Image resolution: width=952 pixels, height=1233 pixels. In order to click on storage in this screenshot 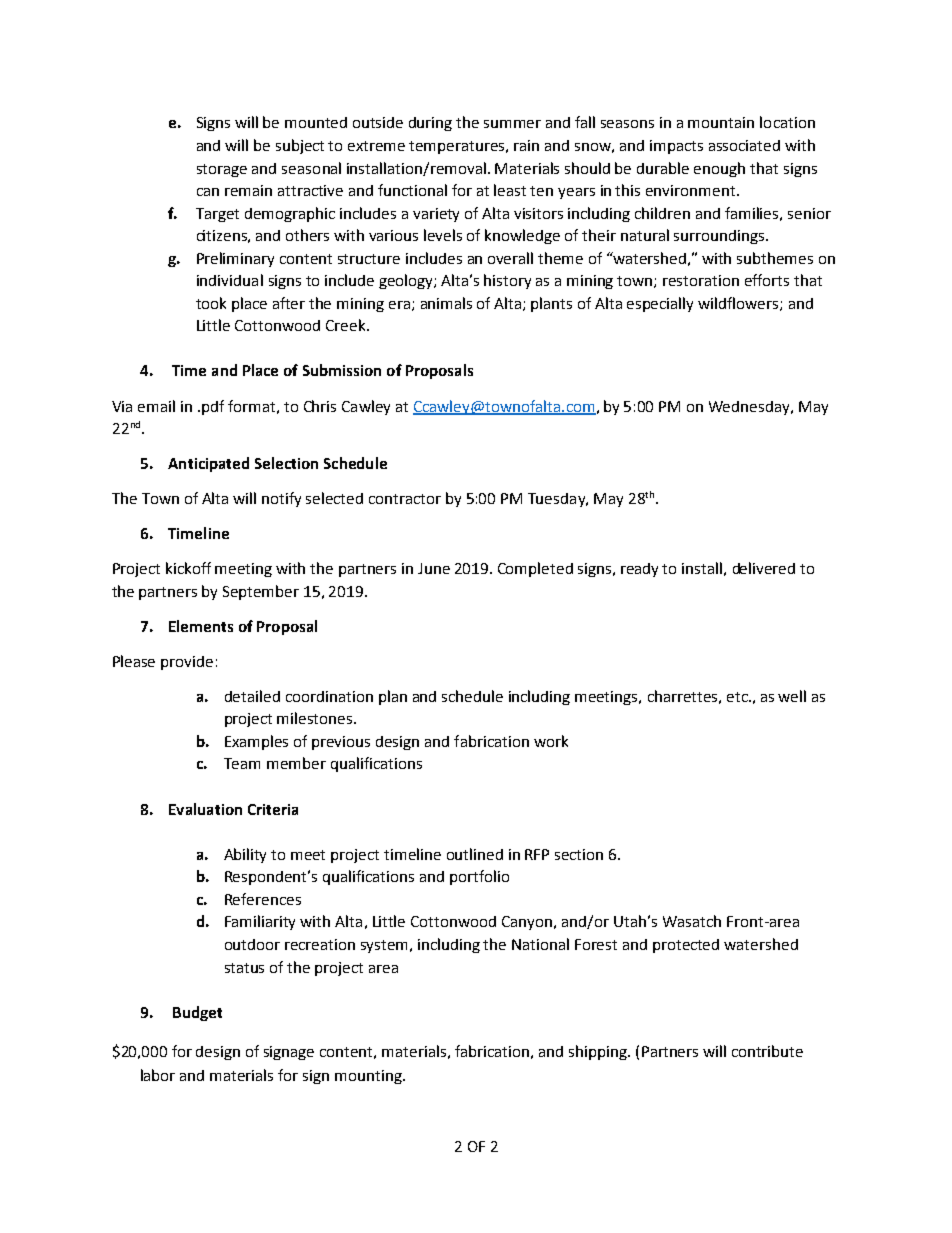, I will do `click(222, 170)`.
